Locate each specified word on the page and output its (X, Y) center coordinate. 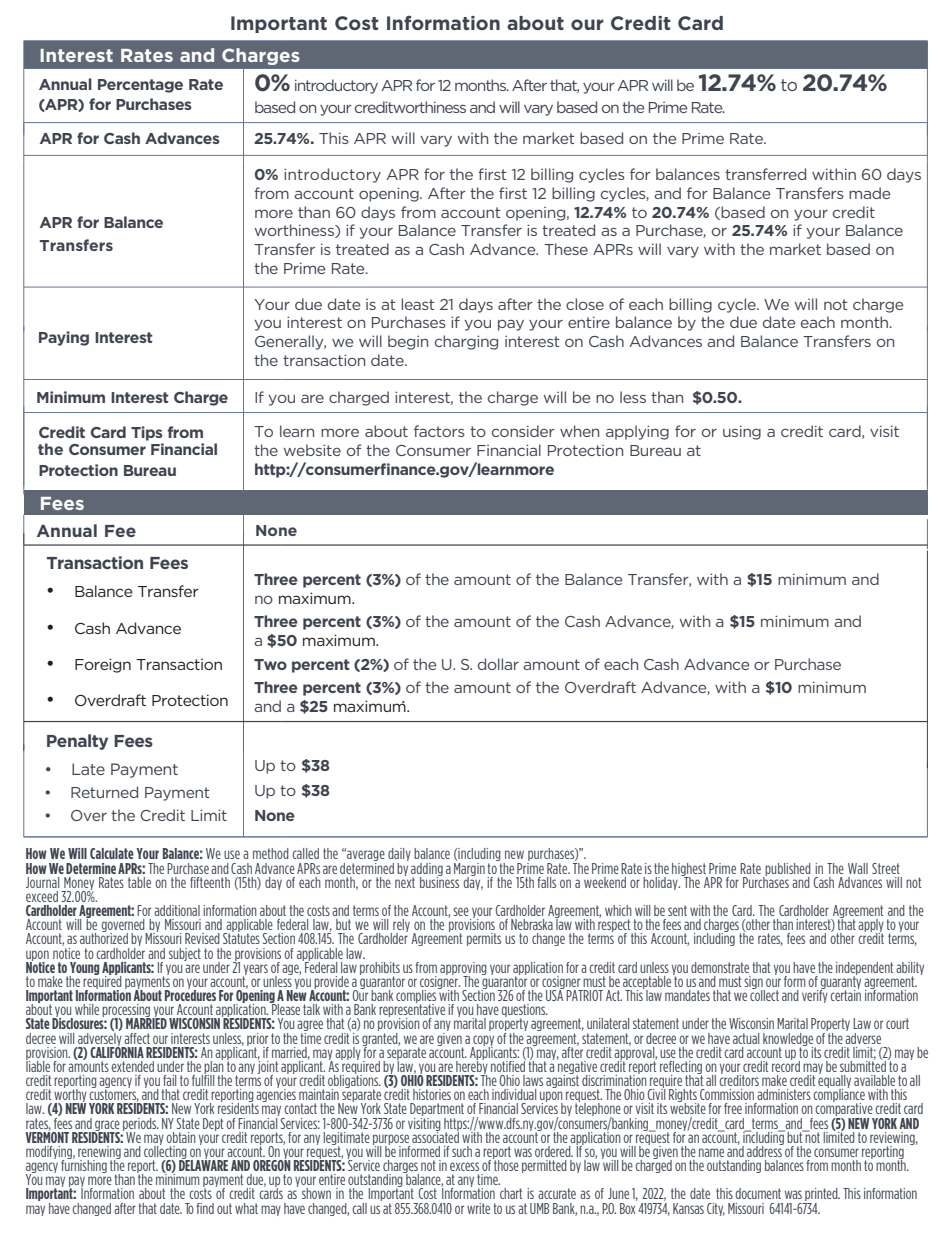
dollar (498, 664)
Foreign (103, 665)
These (566, 249)
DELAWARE (203, 1164)
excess (464, 1166)
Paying (64, 338)
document (758, 1193)
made (870, 193)
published (787, 870)
